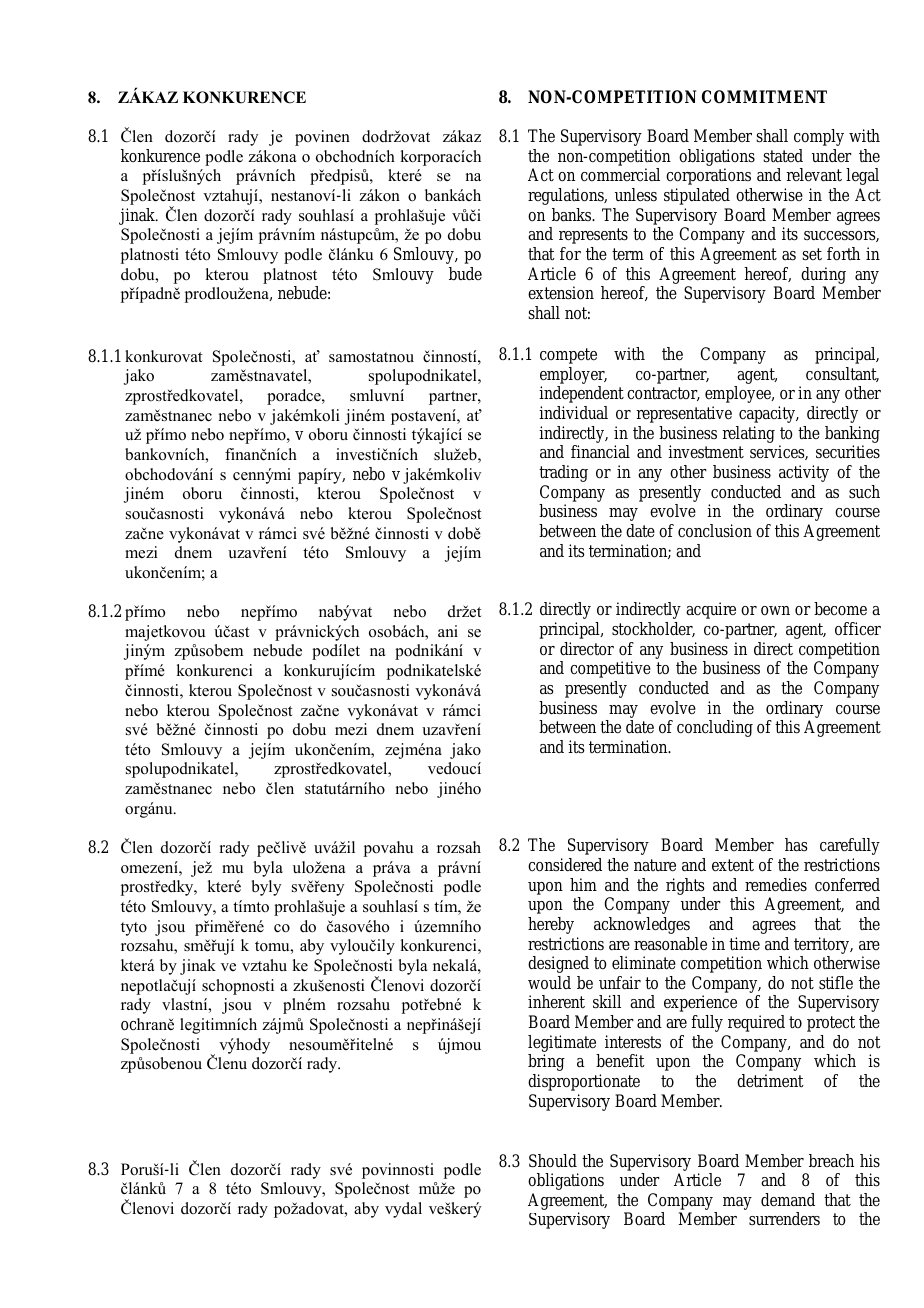 This screenshot has height=1308, width=924. Describe the element at coordinates (593, 236) in the screenshot. I see `represents` at that location.
